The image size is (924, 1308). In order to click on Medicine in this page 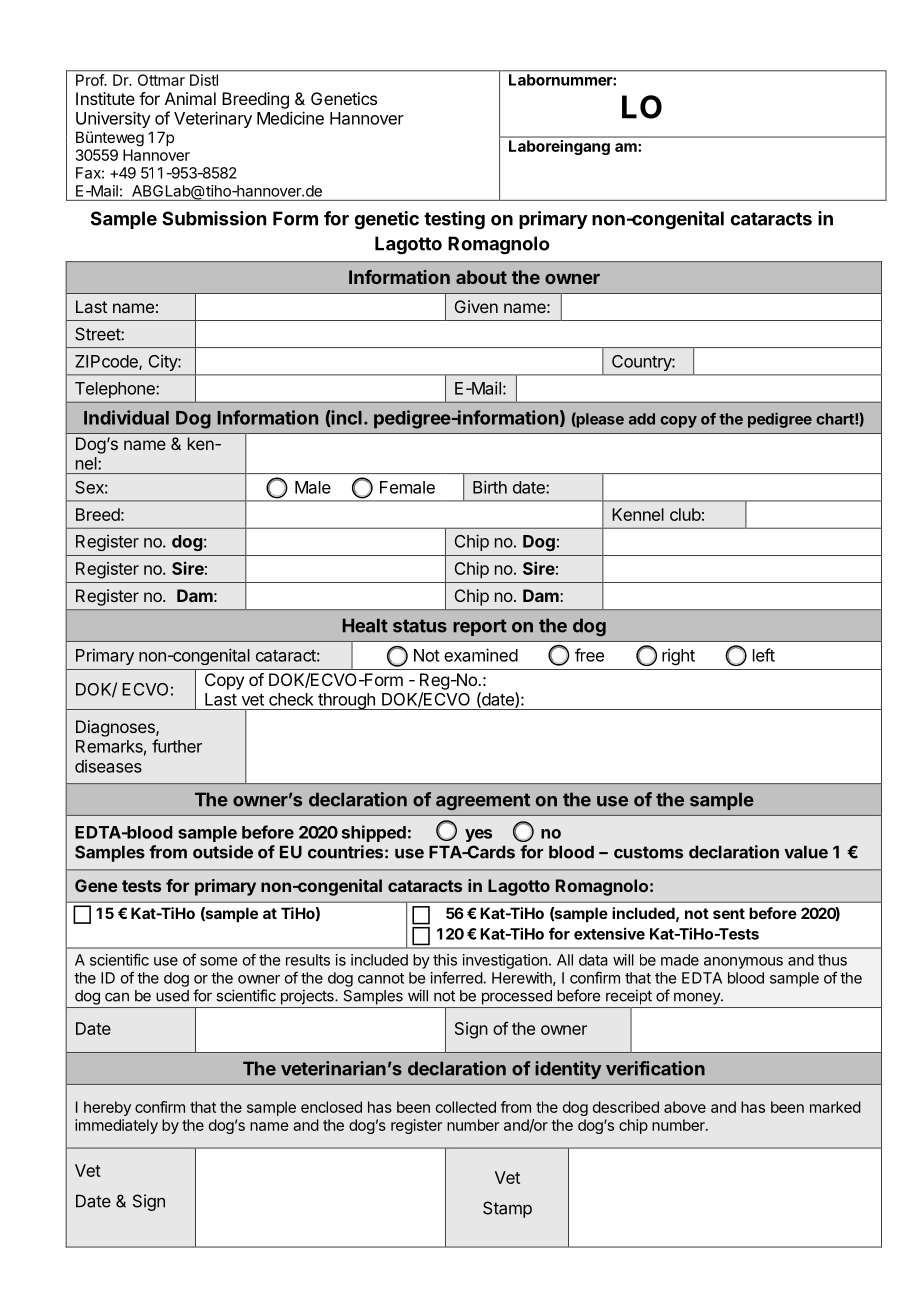, I will do `click(290, 118)`.
